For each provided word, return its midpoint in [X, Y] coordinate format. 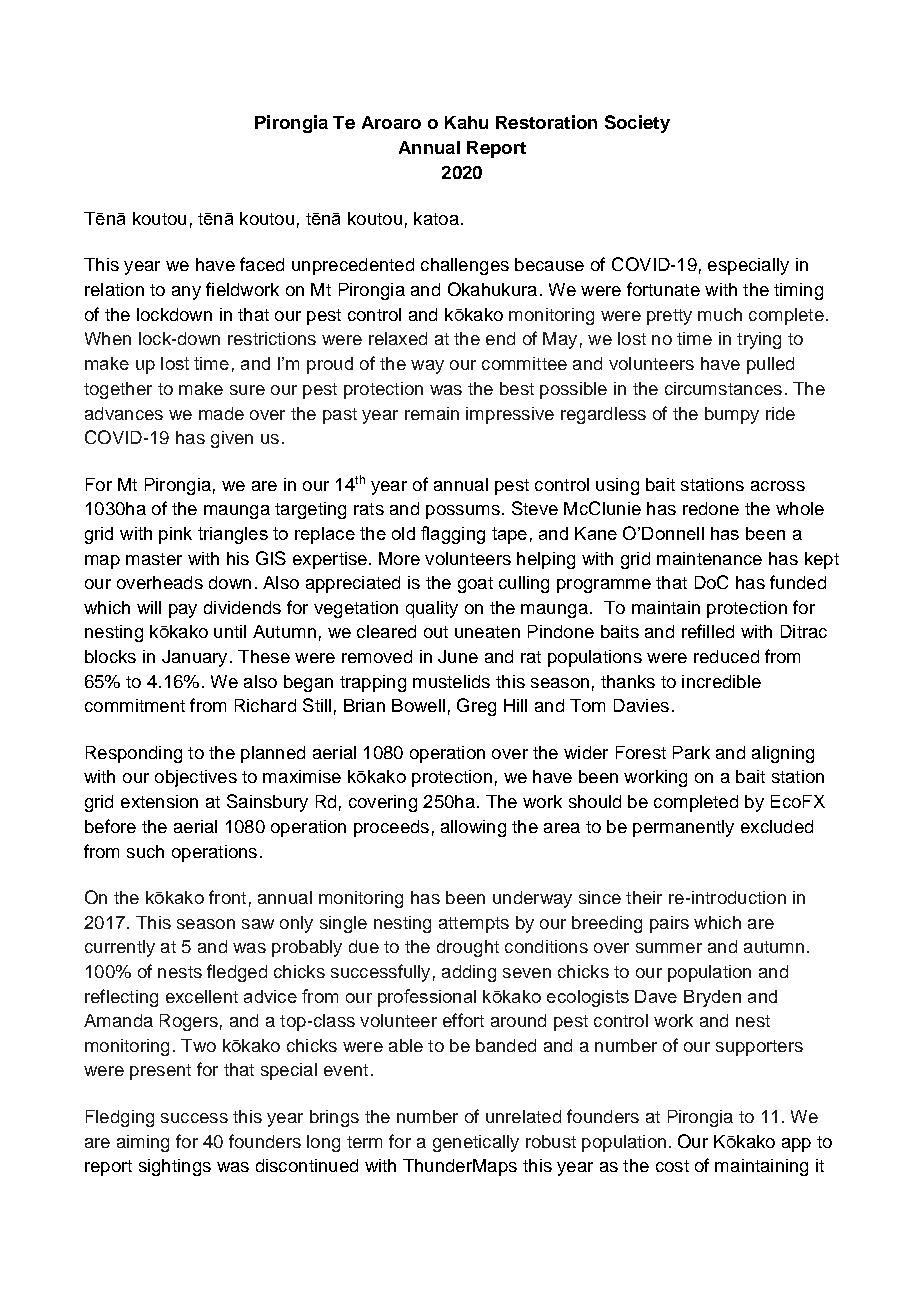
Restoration [546, 122]
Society [637, 124]
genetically [476, 1143]
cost [672, 1166]
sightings [175, 1167]
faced [262, 264]
